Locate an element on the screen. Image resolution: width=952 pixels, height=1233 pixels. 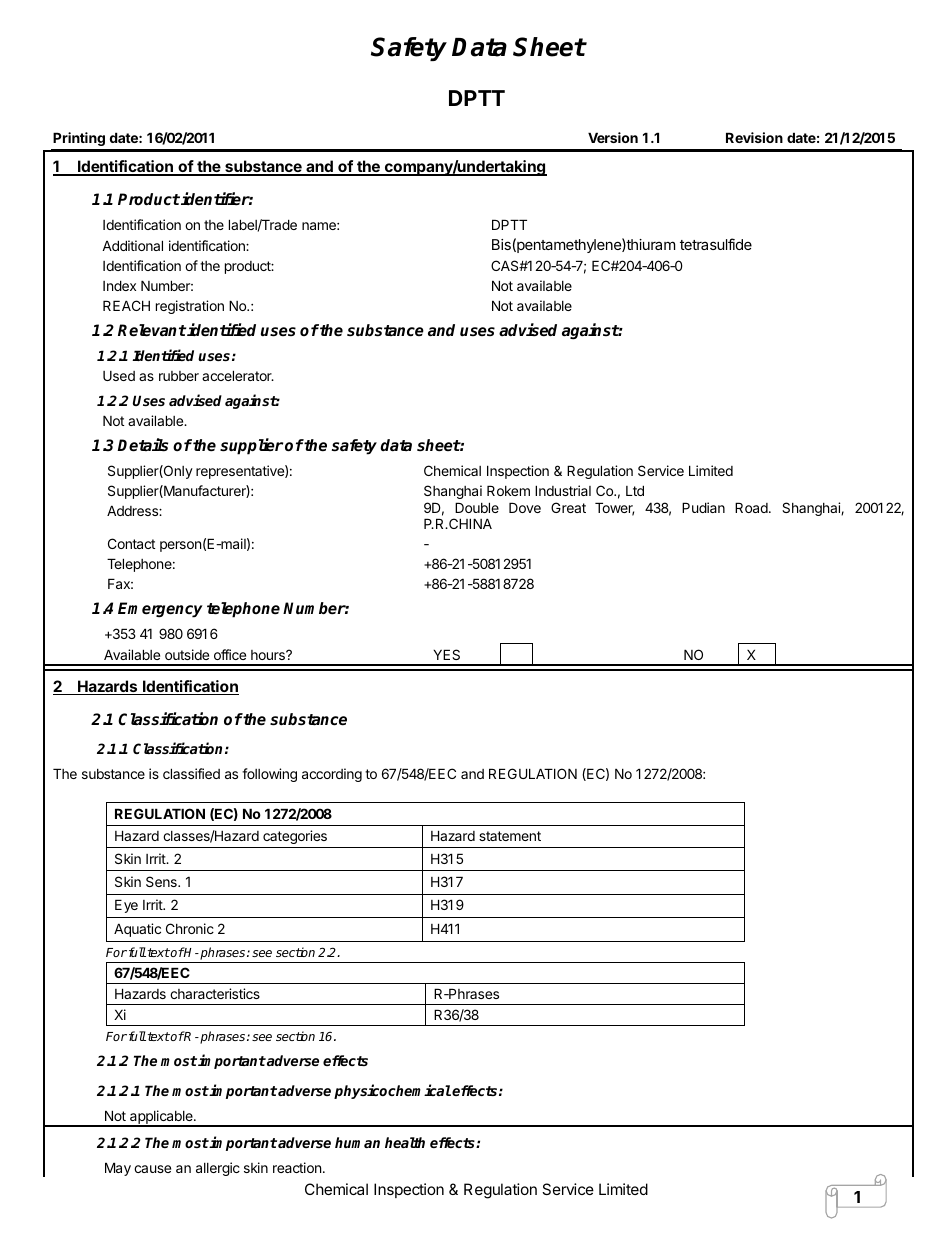
Additional is located at coordinates (132, 245).
